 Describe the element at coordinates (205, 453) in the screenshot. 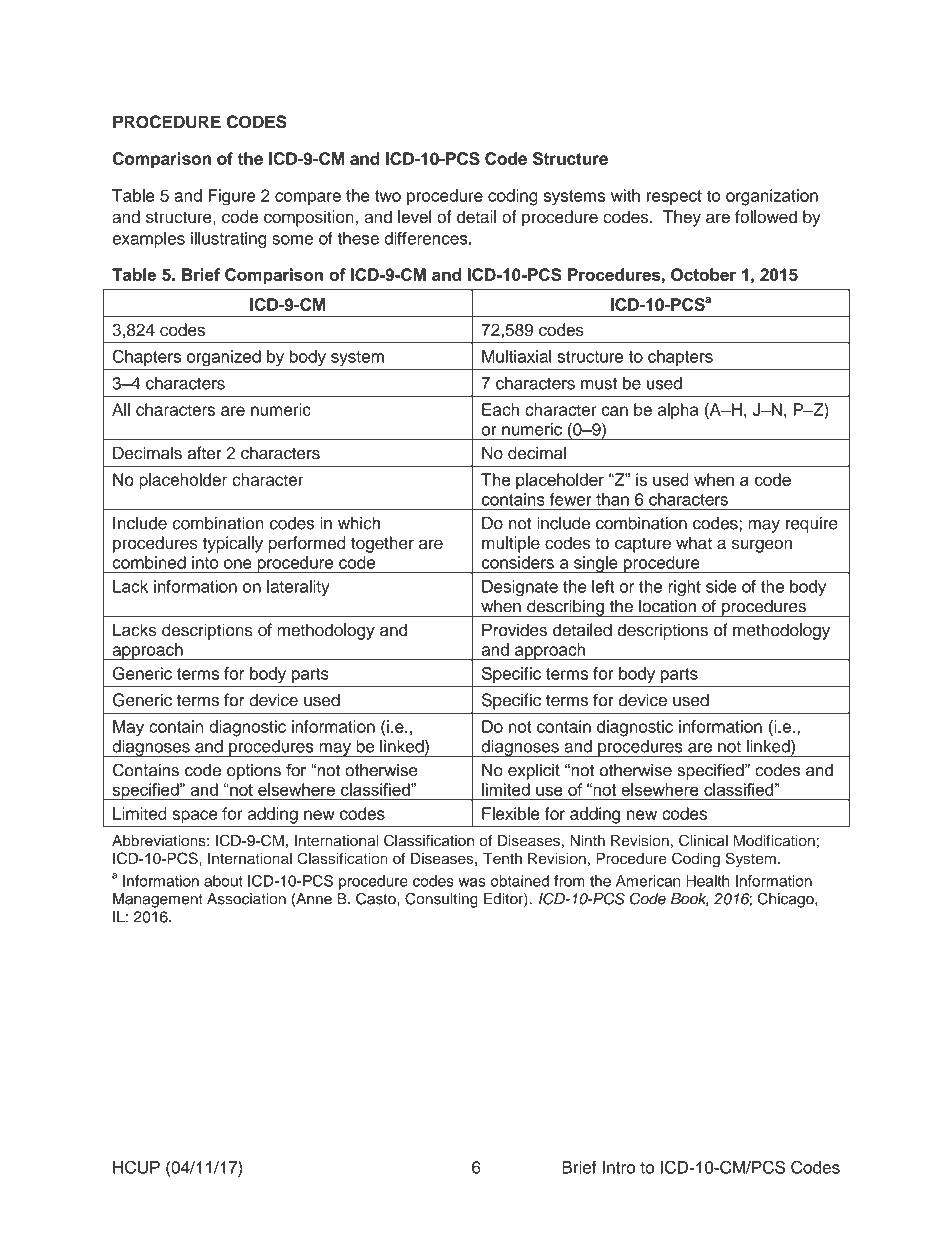

I see `after` at that location.
